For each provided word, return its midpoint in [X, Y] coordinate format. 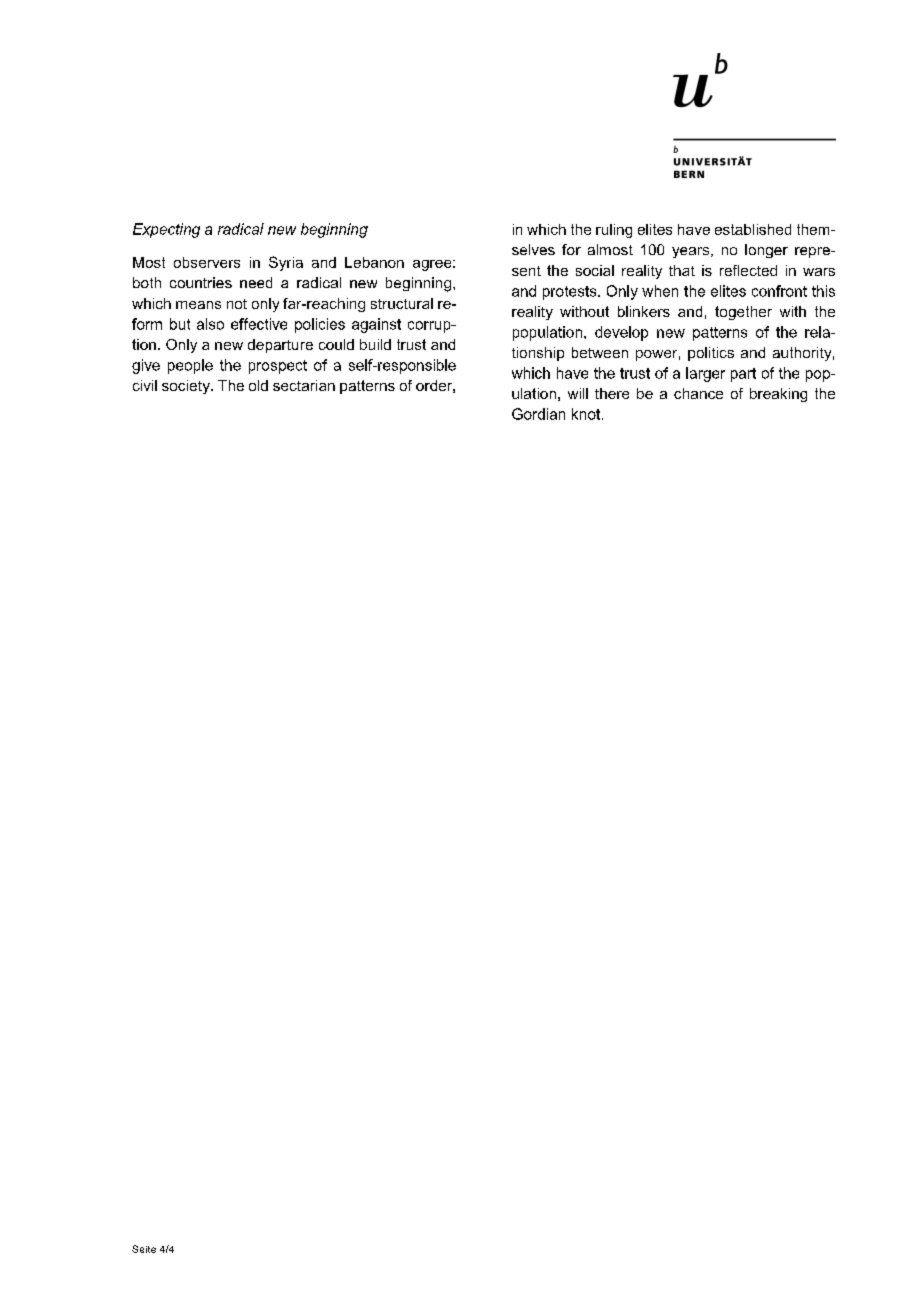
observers [207, 262]
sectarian [304, 385]
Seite [144, 1249]
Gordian [538, 414]
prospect [278, 367]
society [187, 387]
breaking [778, 395]
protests [571, 293]
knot [587, 414]
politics [711, 354]
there [612, 393]
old [258, 385]
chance [698, 393]
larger [705, 374]
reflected [748, 270]
